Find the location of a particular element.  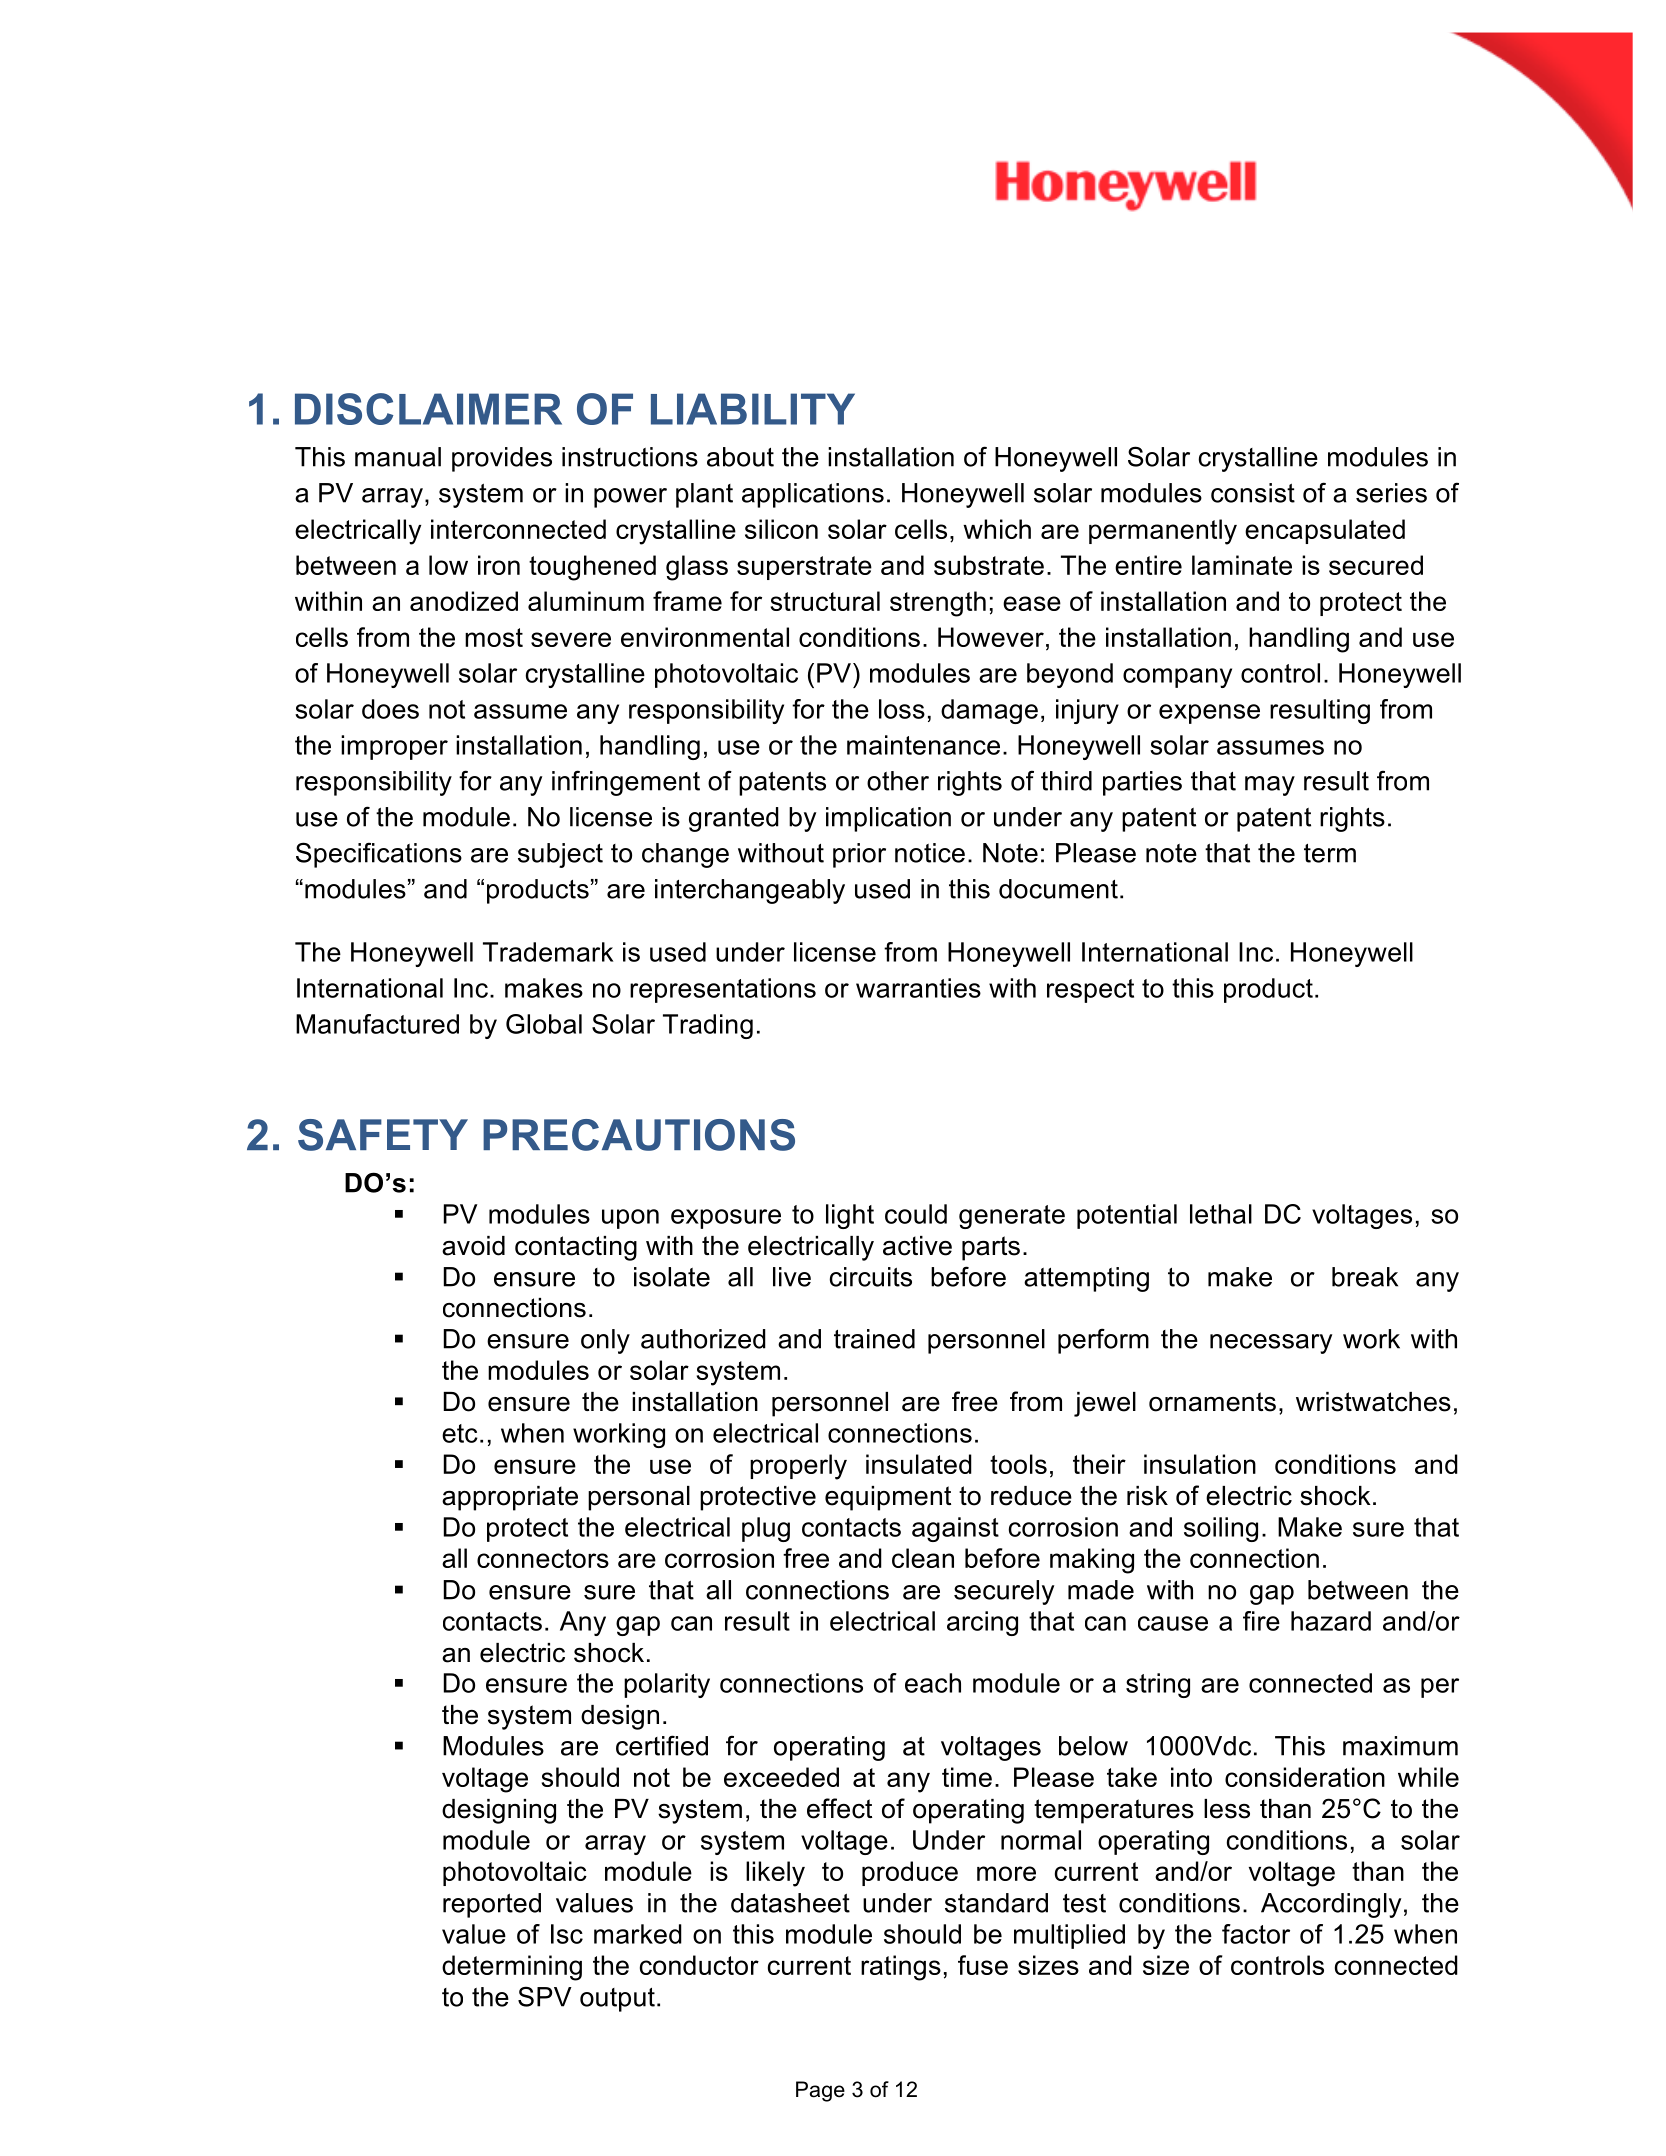

notice is located at coordinates (930, 853).
